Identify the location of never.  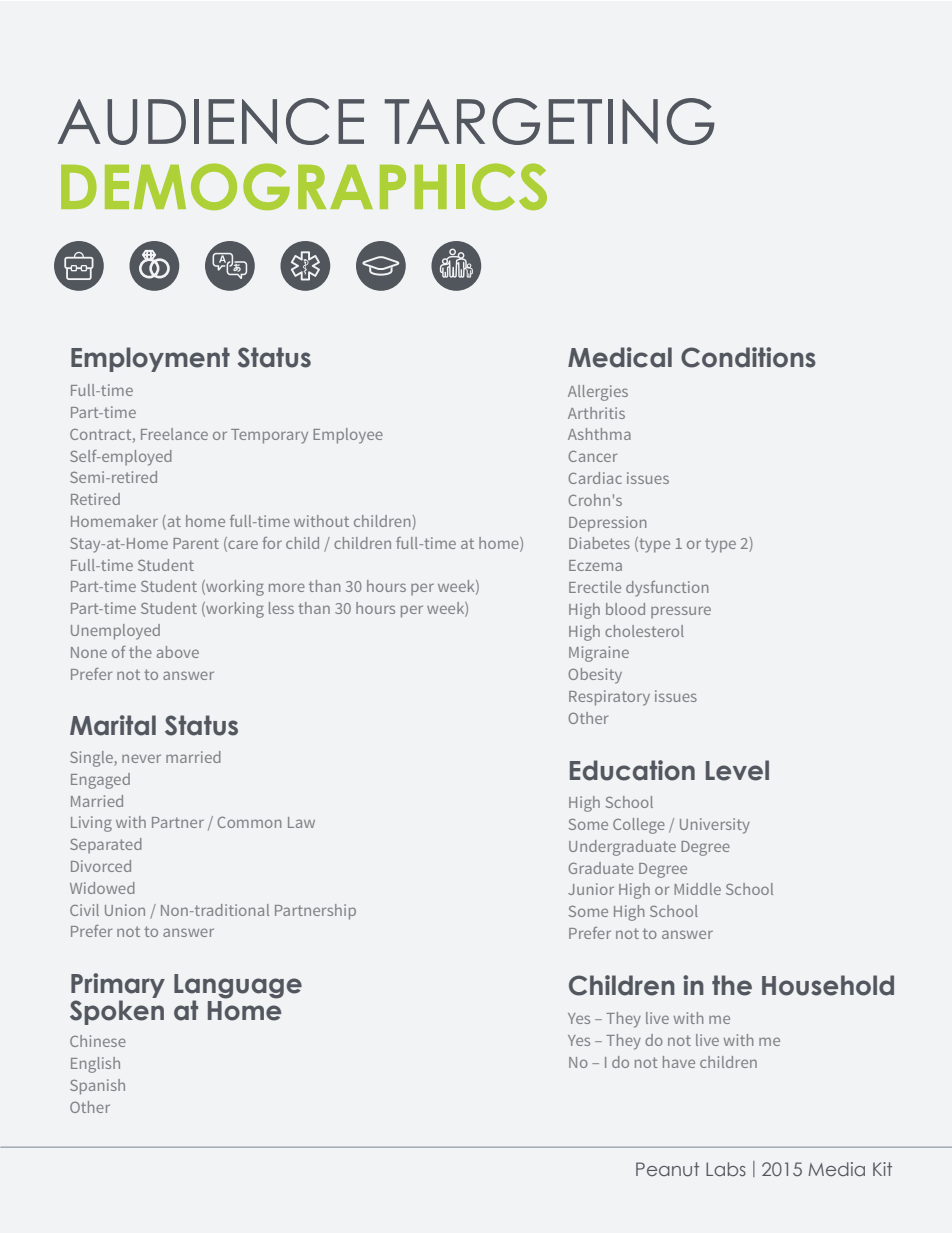
(141, 758).
